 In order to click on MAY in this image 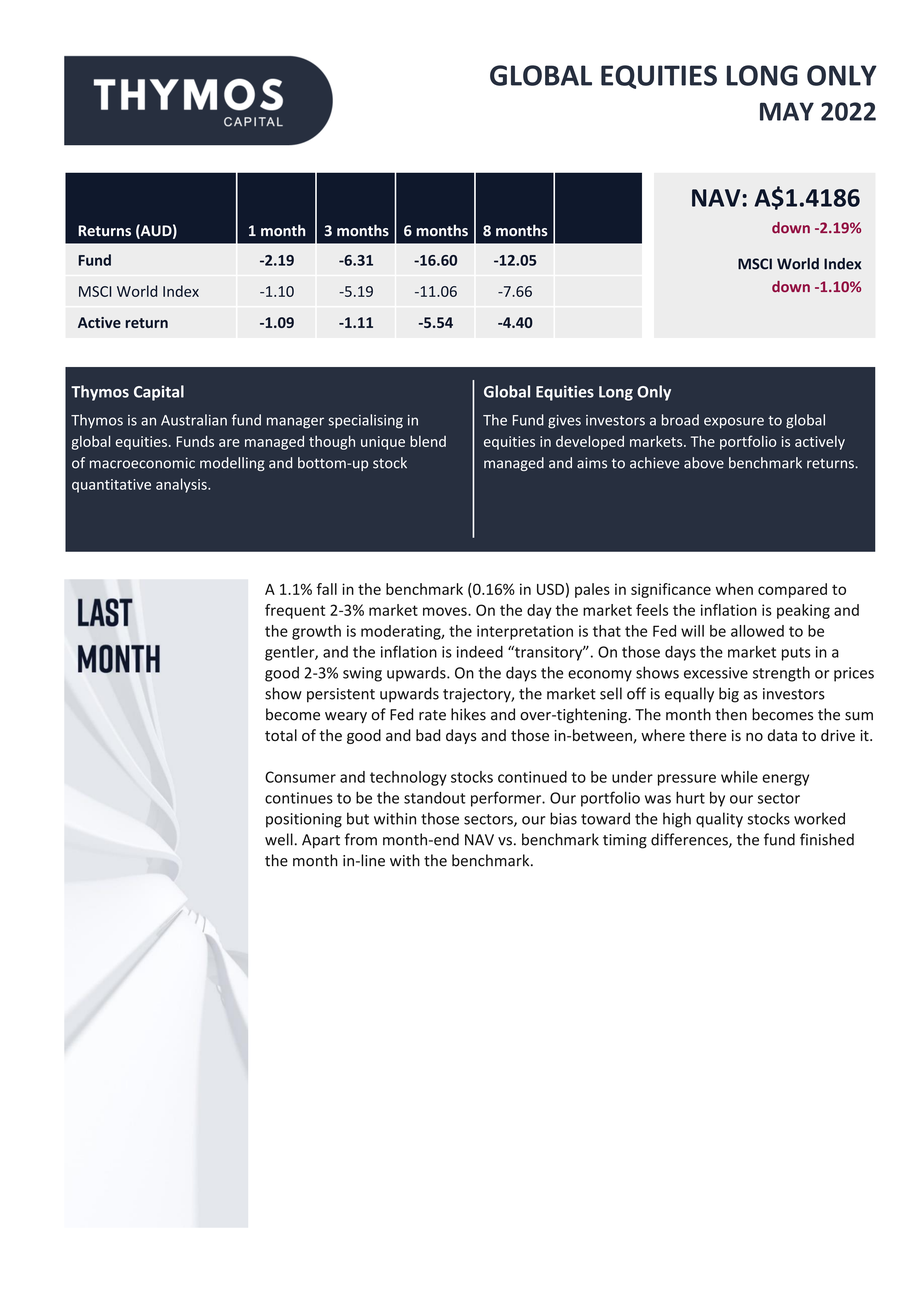, I will do `click(787, 111)`.
